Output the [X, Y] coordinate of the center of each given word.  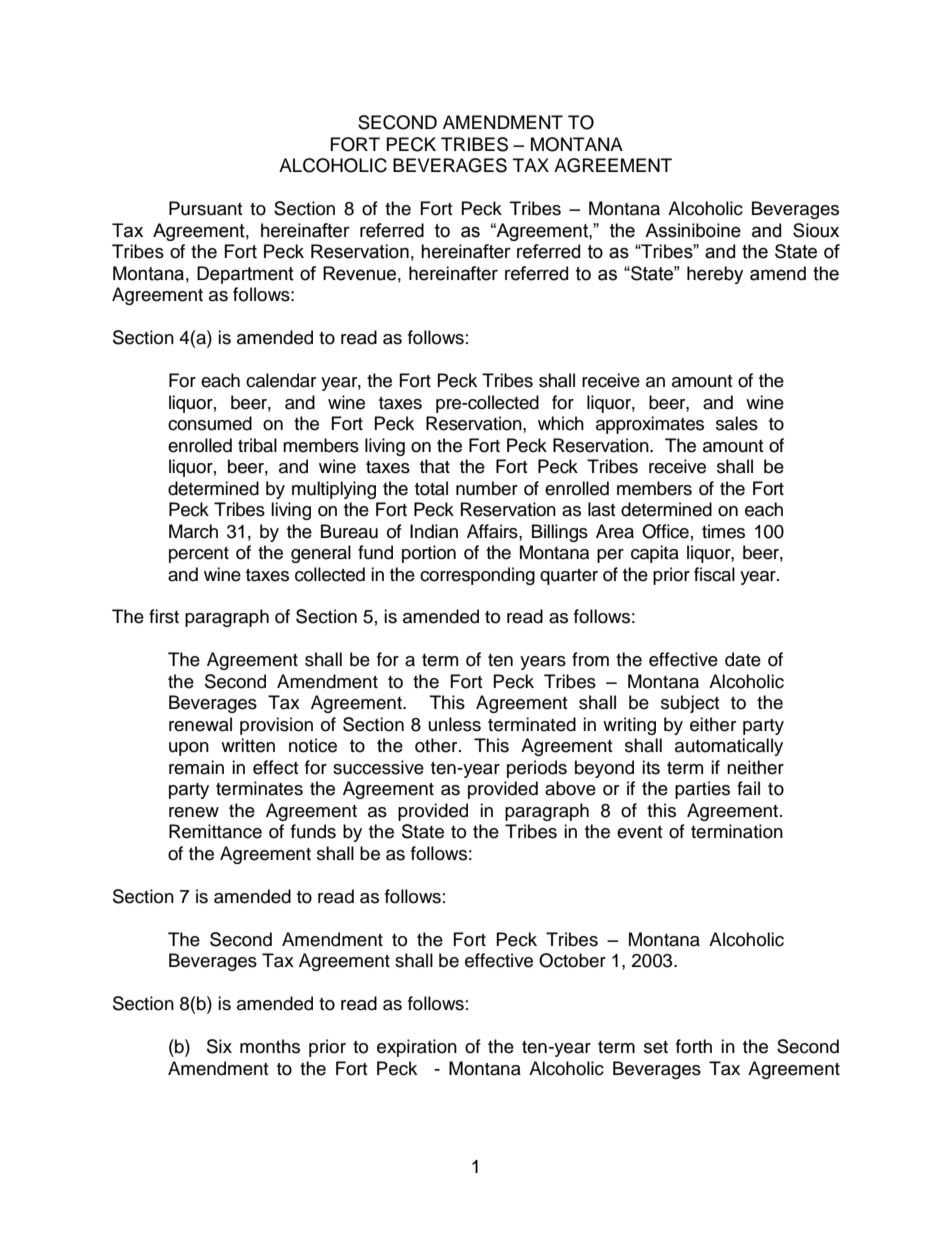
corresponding [477, 576]
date [743, 659]
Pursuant [205, 208]
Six [219, 1046]
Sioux [816, 230]
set [656, 1047]
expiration [417, 1048]
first [164, 616]
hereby [715, 275]
